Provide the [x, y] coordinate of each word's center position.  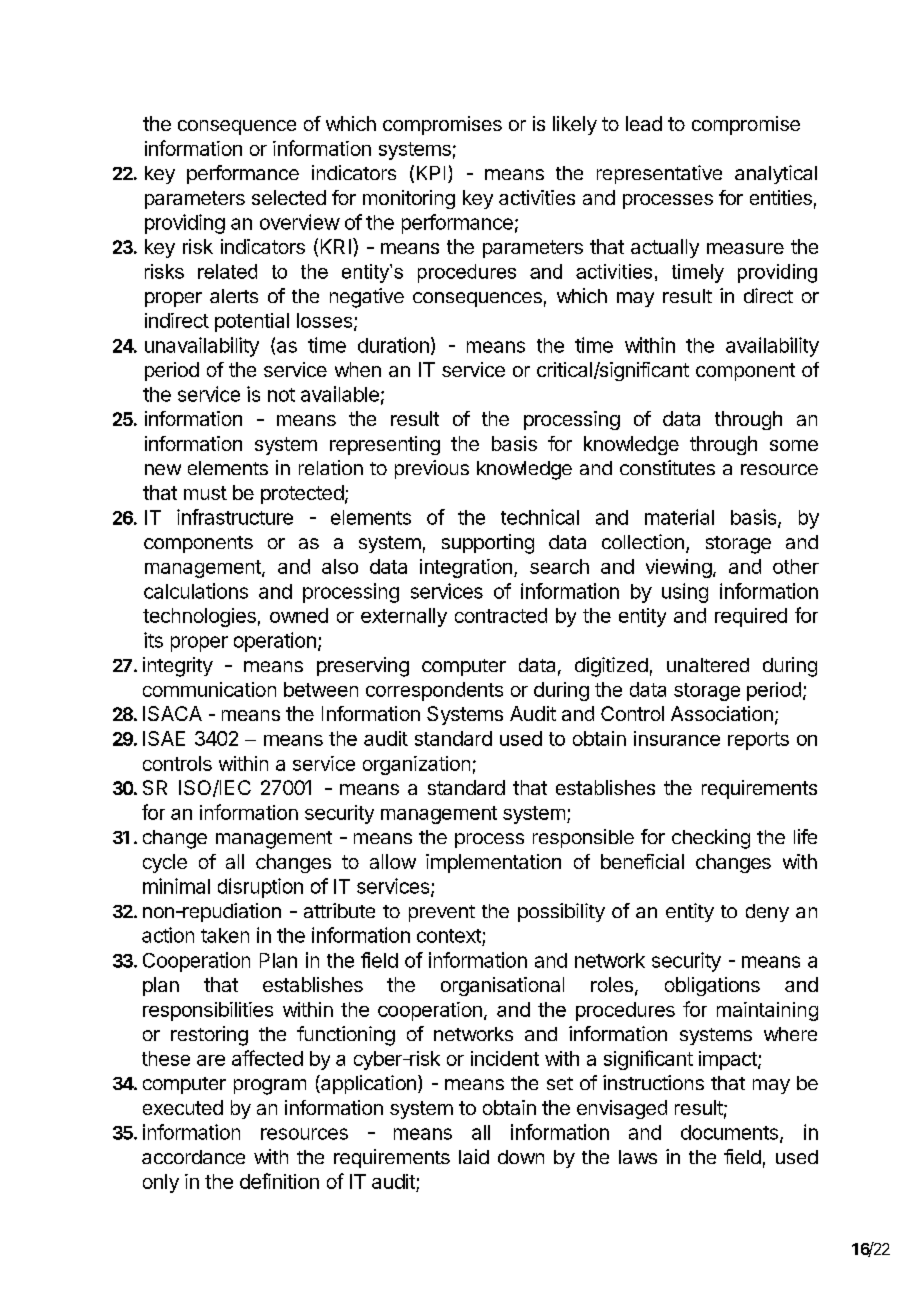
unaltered [708, 665]
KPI [431, 173]
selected [289, 197]
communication [209, 689]
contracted [501, 615]
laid [474, 1156]
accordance [193, 1157]
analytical [776, 174]
